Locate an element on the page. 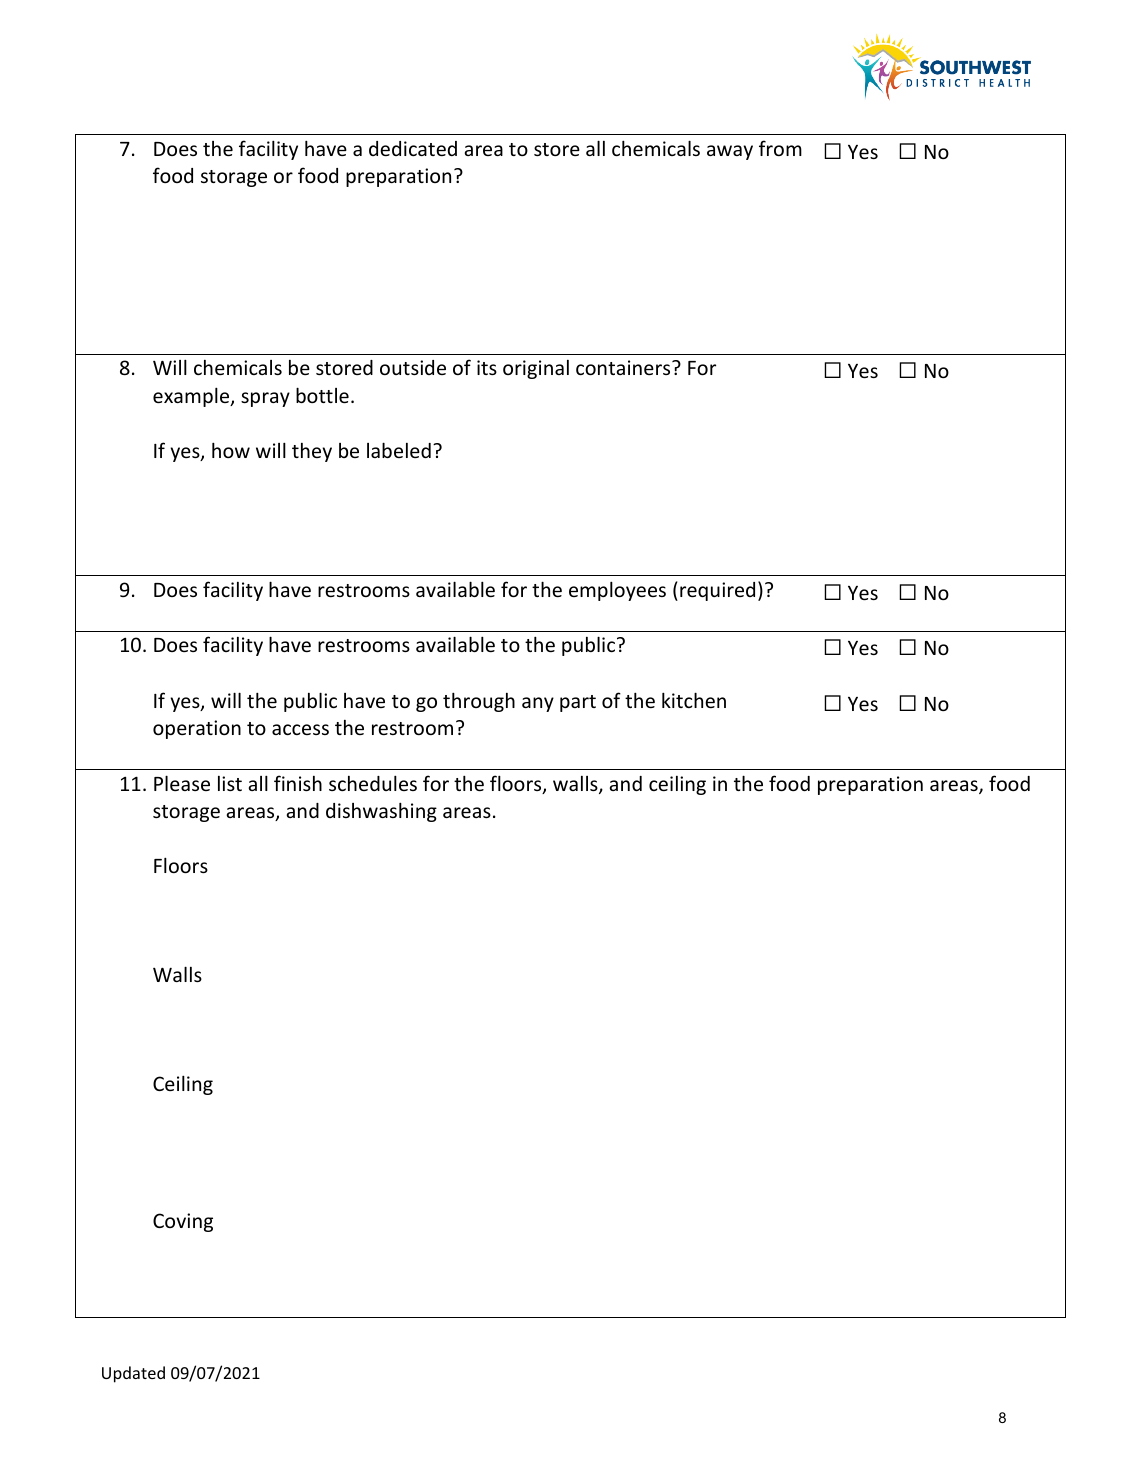 The height and width of the image is (1477, 1141). dedicated is located at coordinates (413, 148).
